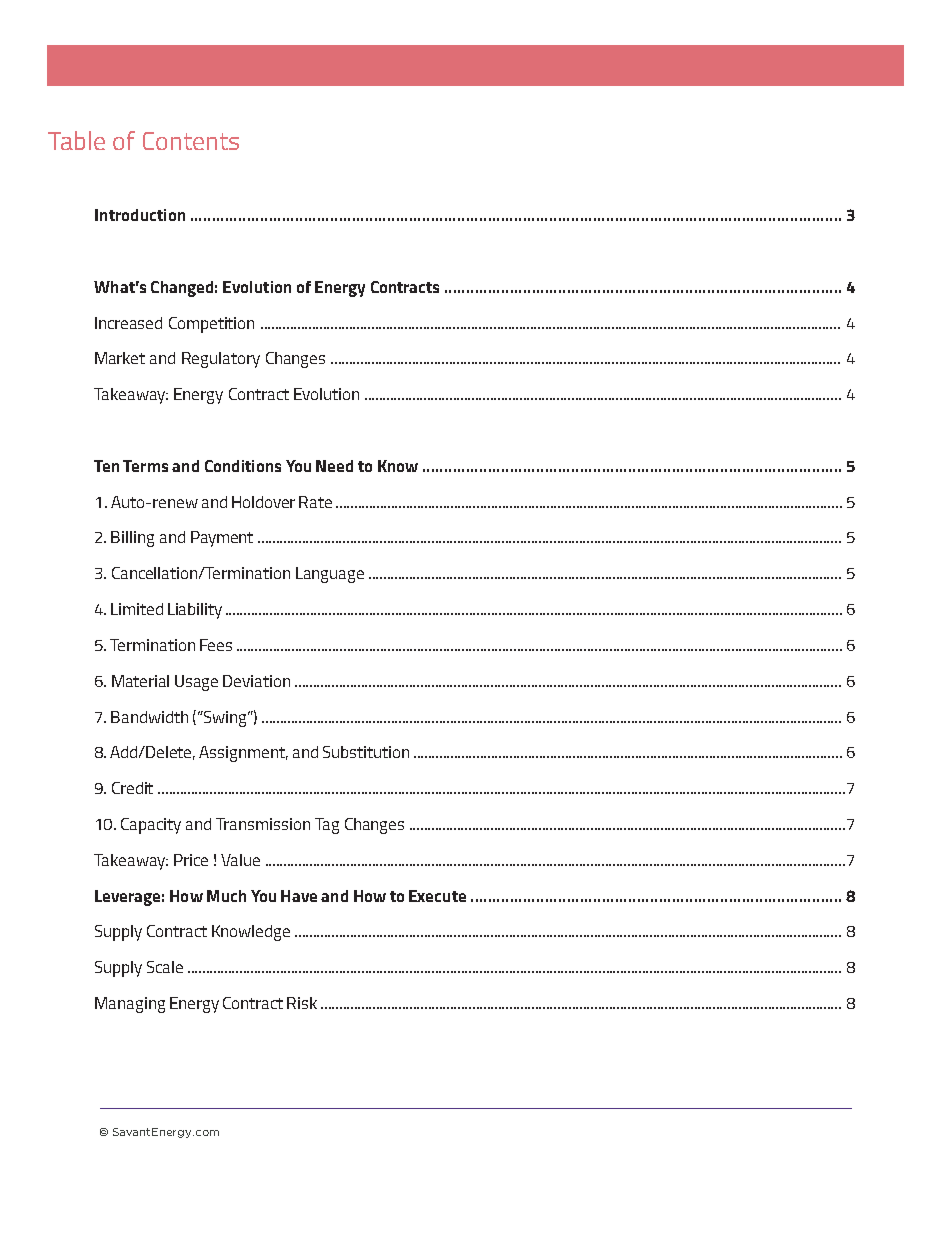 The image size is (952, 1233). Describe the element at coordinates (243, 754) in the page. I see `Assignment` at that location.
